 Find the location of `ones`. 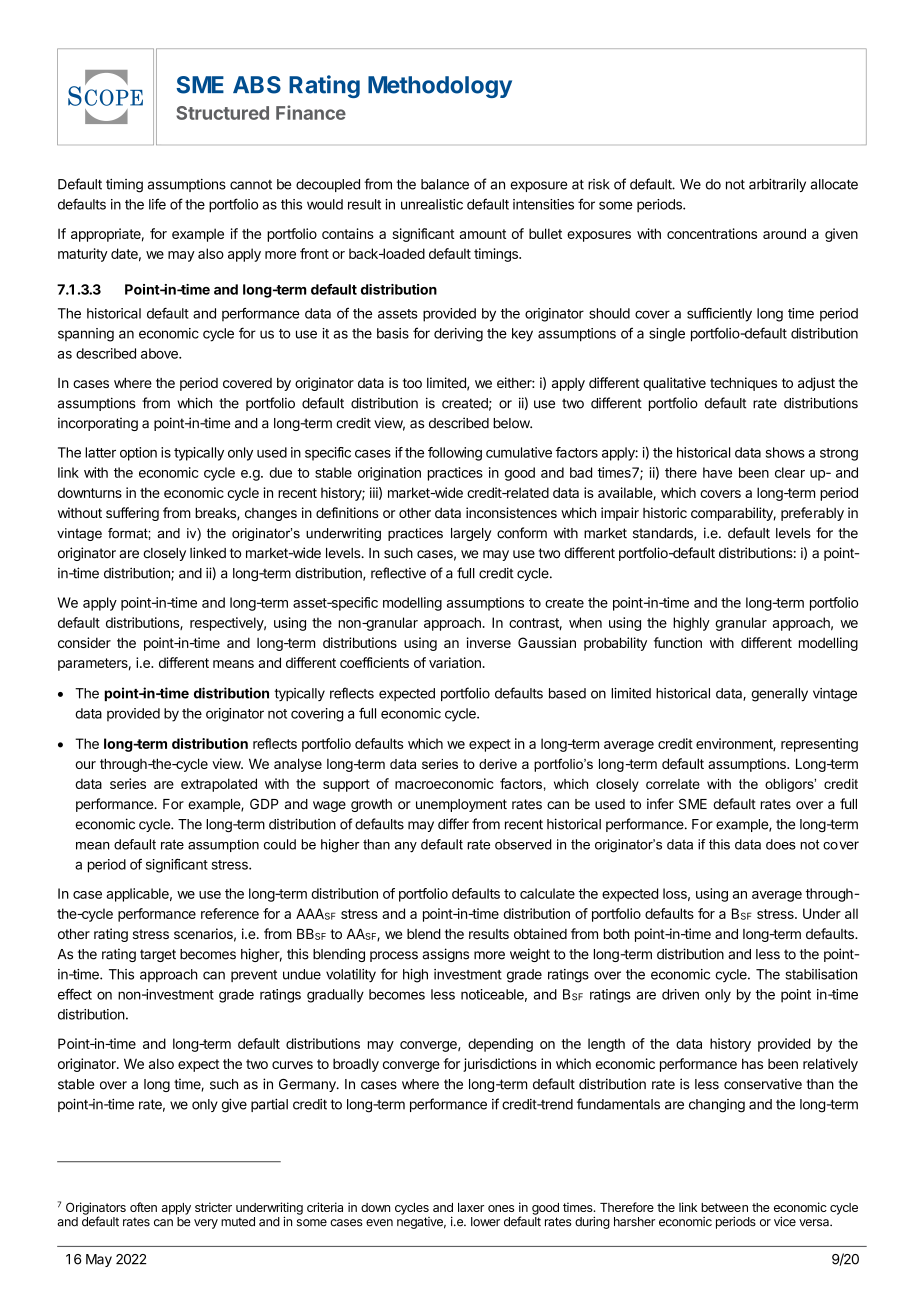

ones is located at coordinates (501, 1208).
